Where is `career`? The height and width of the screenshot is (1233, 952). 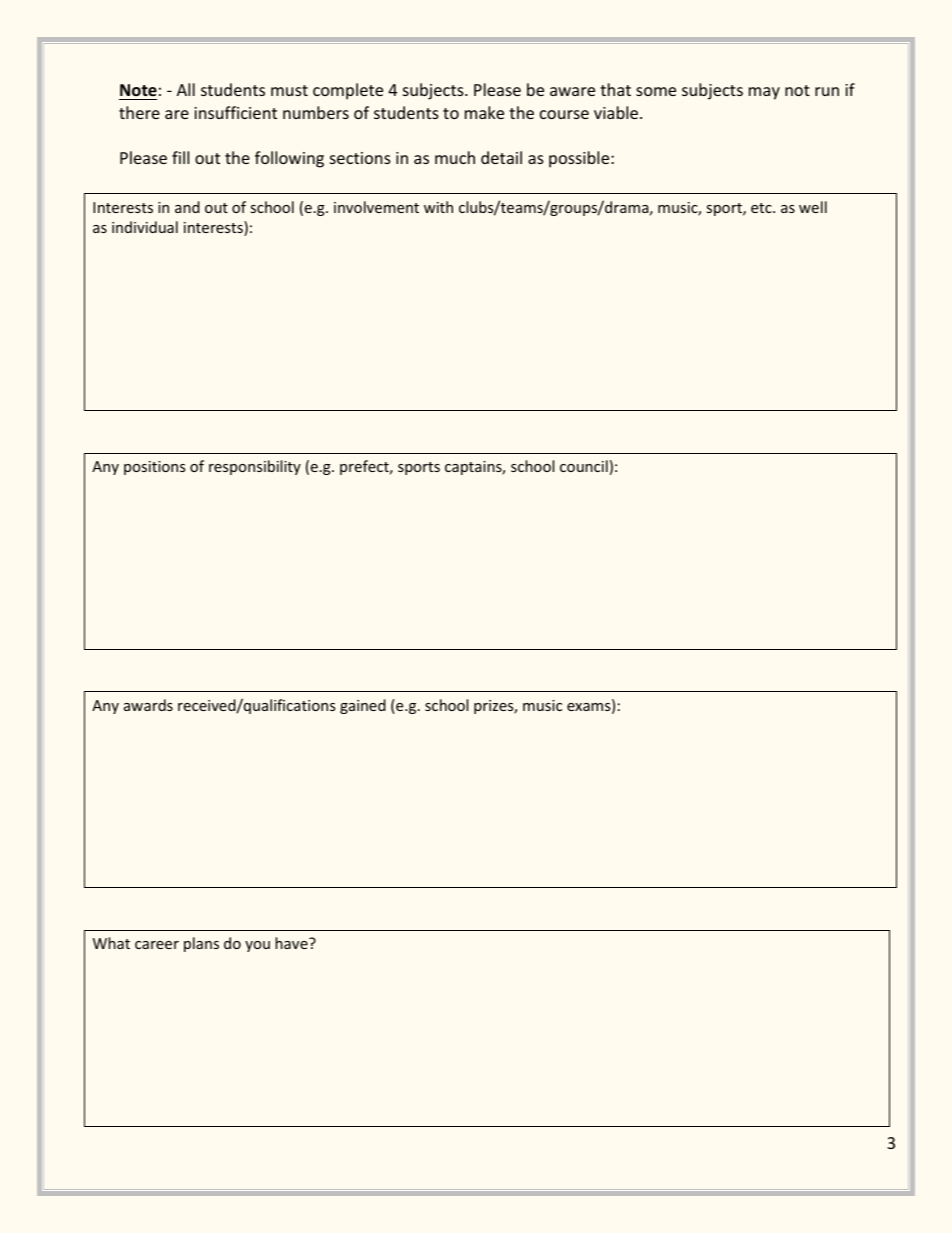
career is located at coordinates (157, 945).
